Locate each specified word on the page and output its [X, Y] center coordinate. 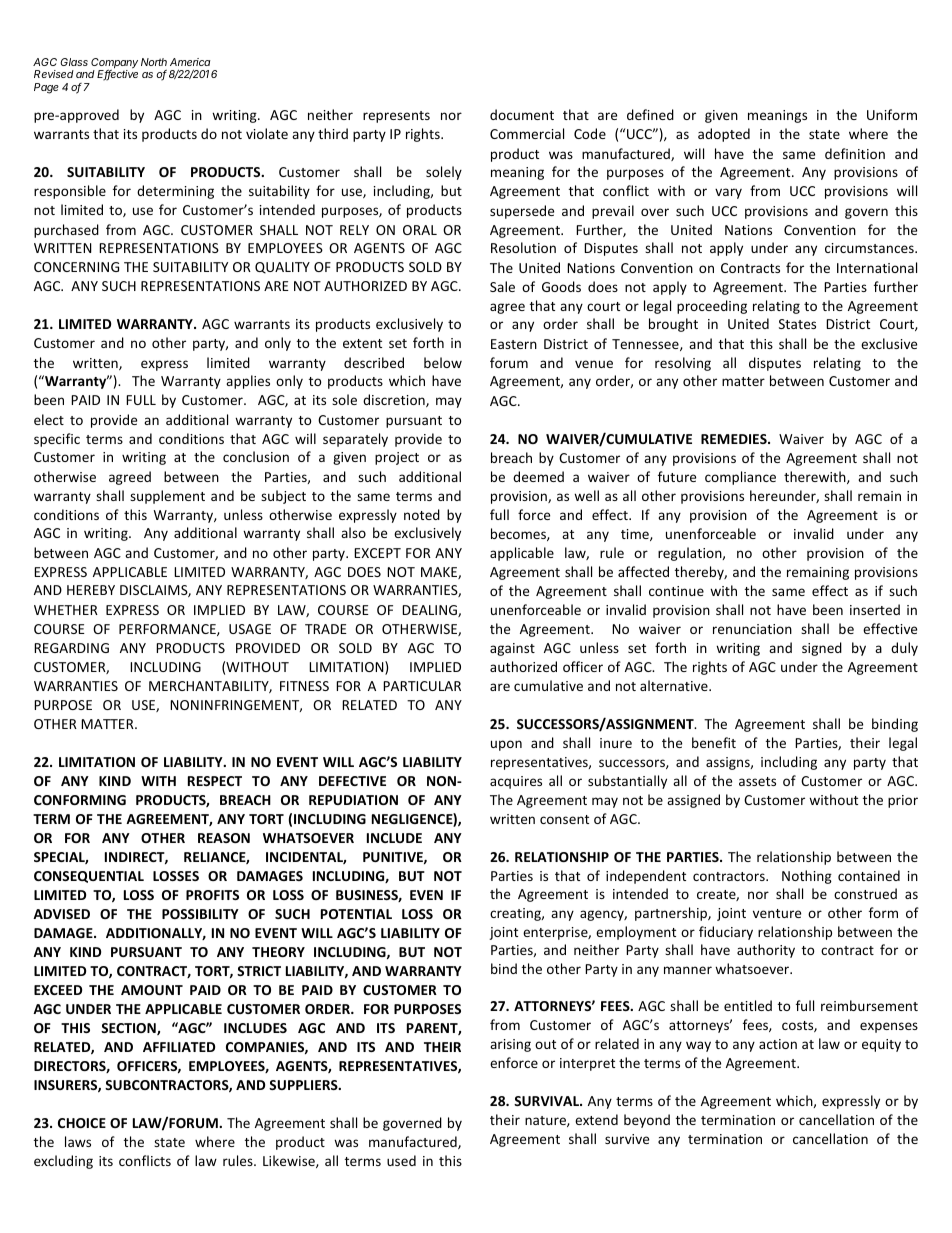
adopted [724, 135]
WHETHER [66, 610]
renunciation [752, 629]
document [522, 114]
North [154, 62]
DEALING [430, 611]
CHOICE [82, 1123]
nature [546, 1121]
